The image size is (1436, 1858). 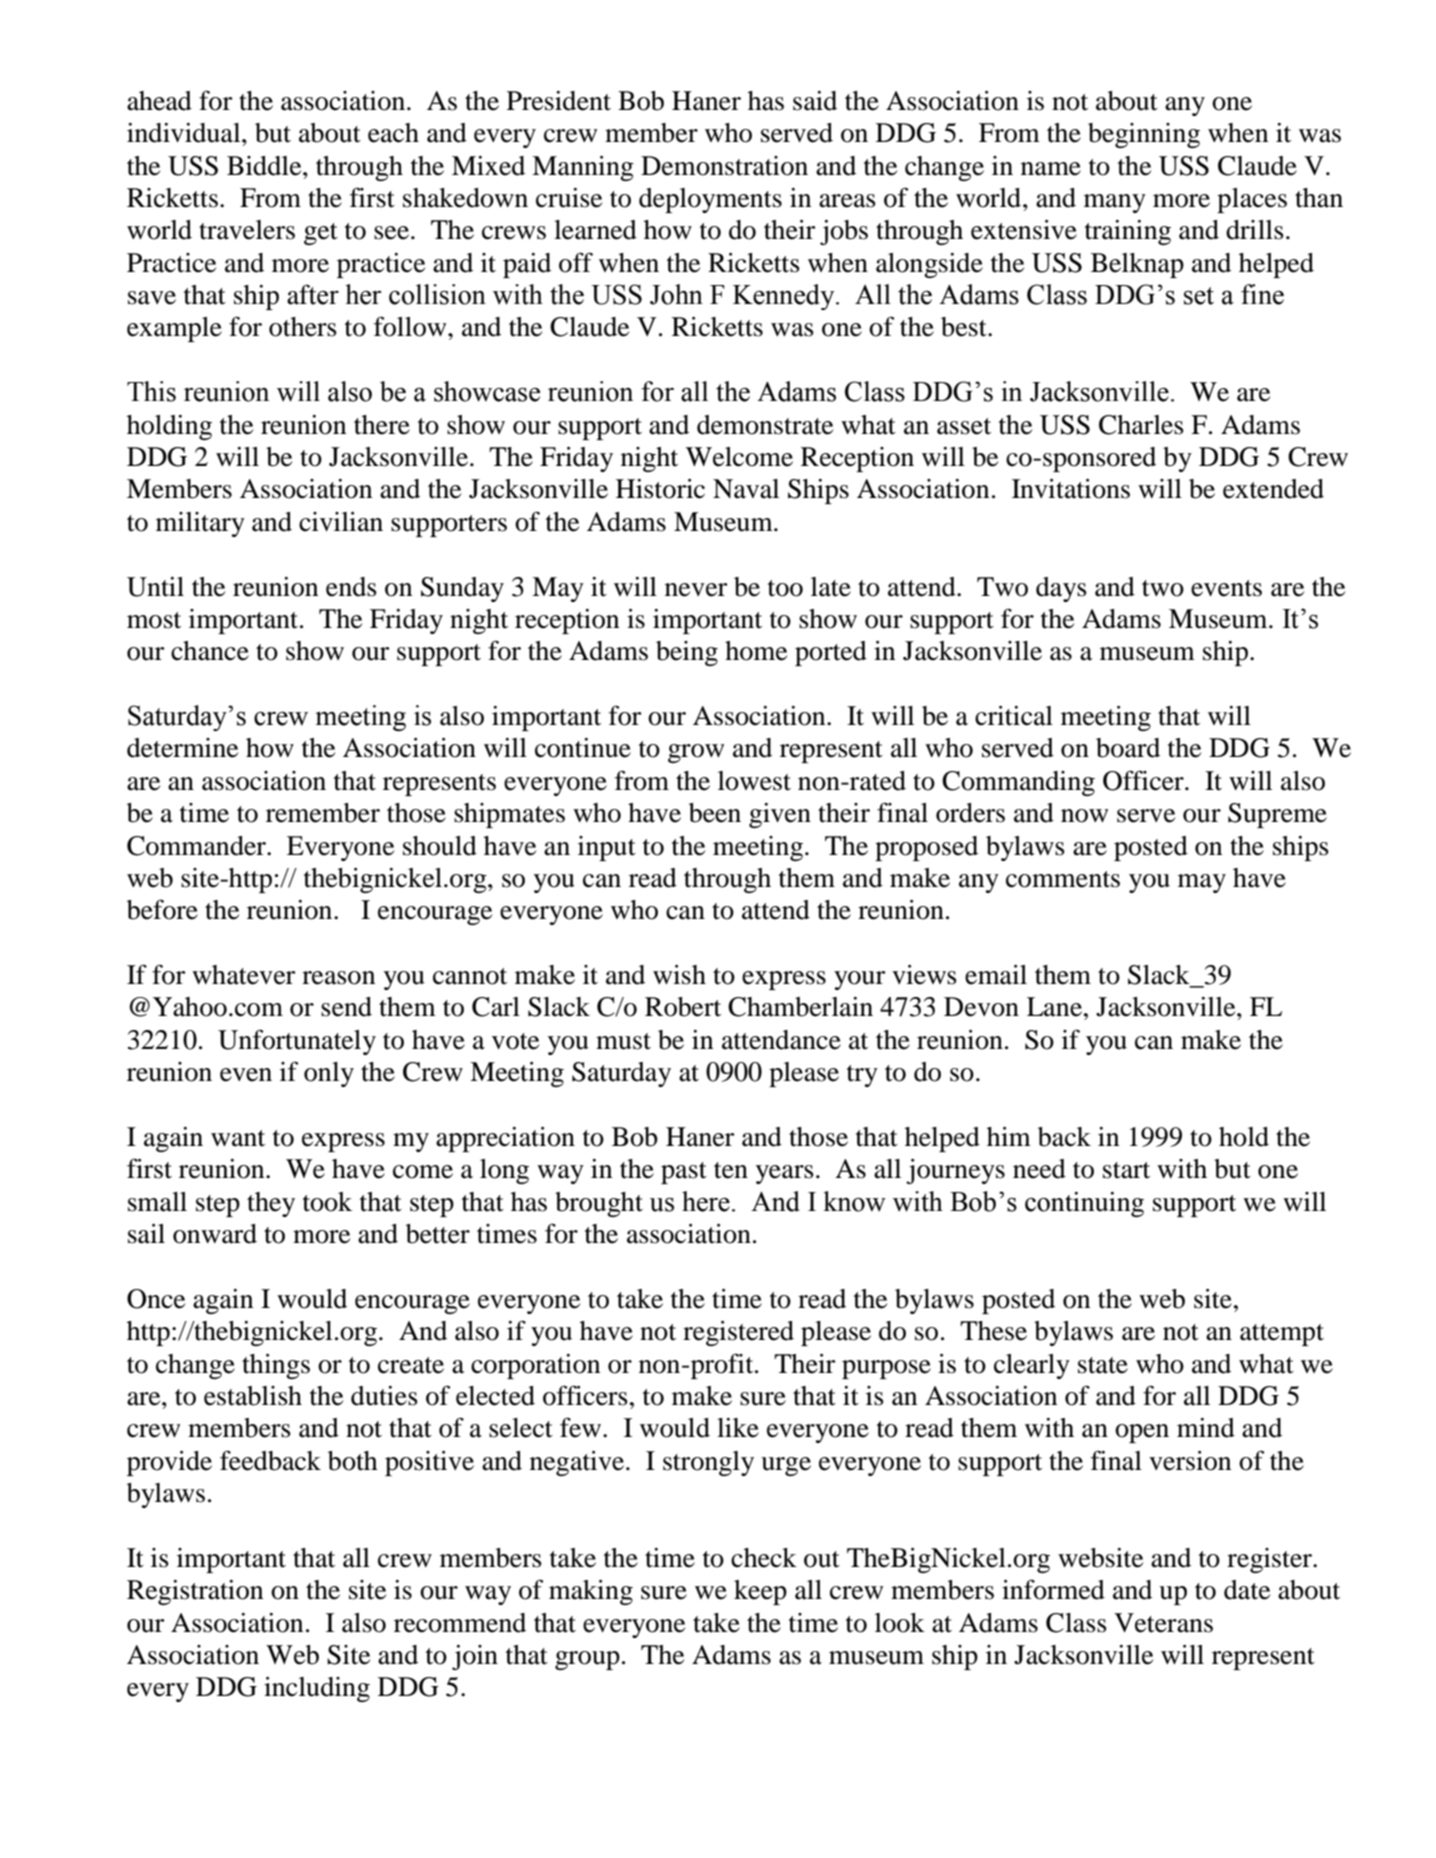 What do you see at coordinates (760, 1592) in the screenshot?
I see `keep` at bounding box center [760, 1592].
